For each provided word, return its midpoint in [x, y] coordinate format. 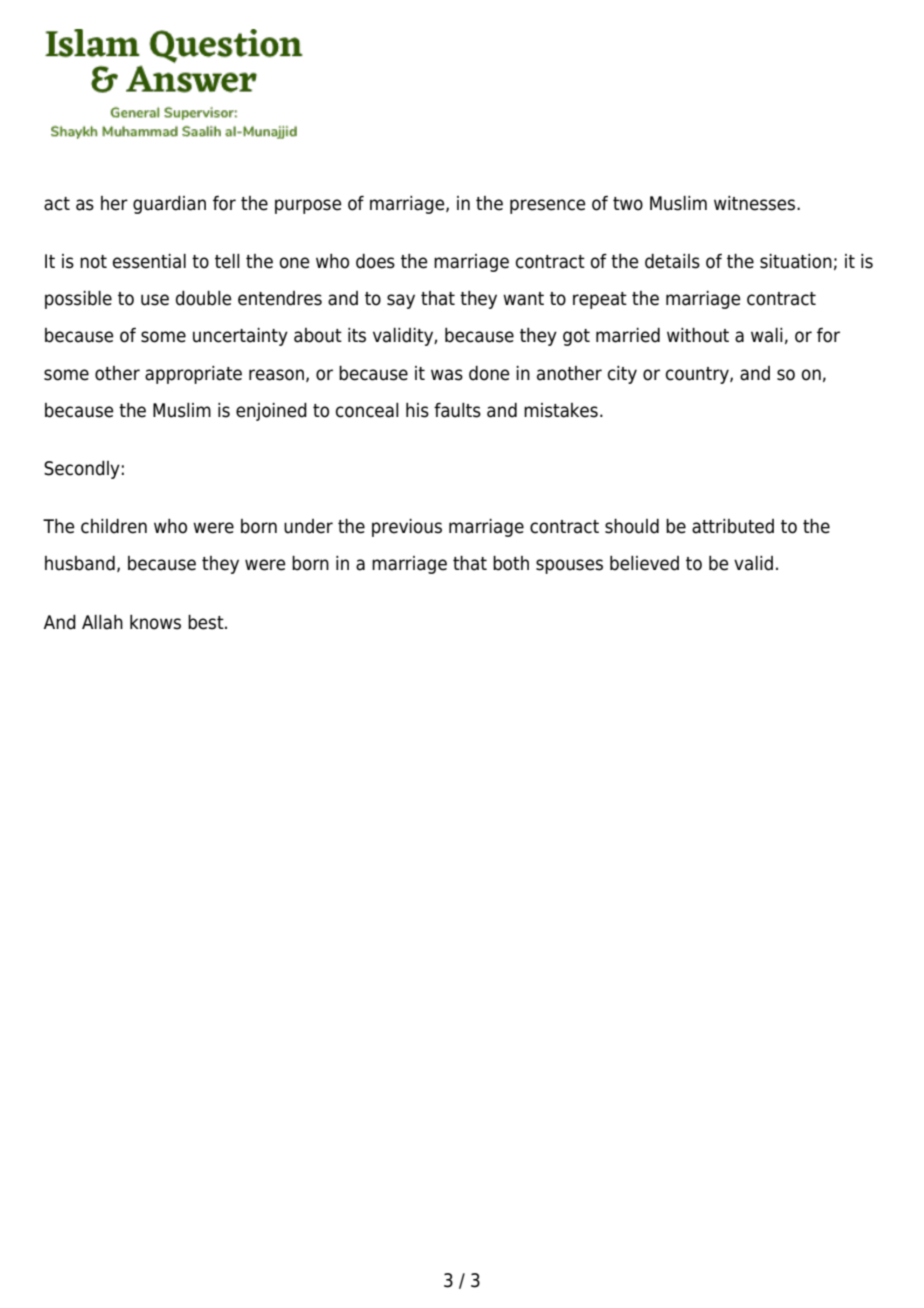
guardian [169, 205]
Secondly [82, 470]
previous [407, 528]
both [511, 563]
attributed [733, 526]
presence [548, 206]
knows [155, 622]
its [357, 335]
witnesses [756, 203]
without [698, 335]
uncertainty [240, 337]
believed [644, 563]
